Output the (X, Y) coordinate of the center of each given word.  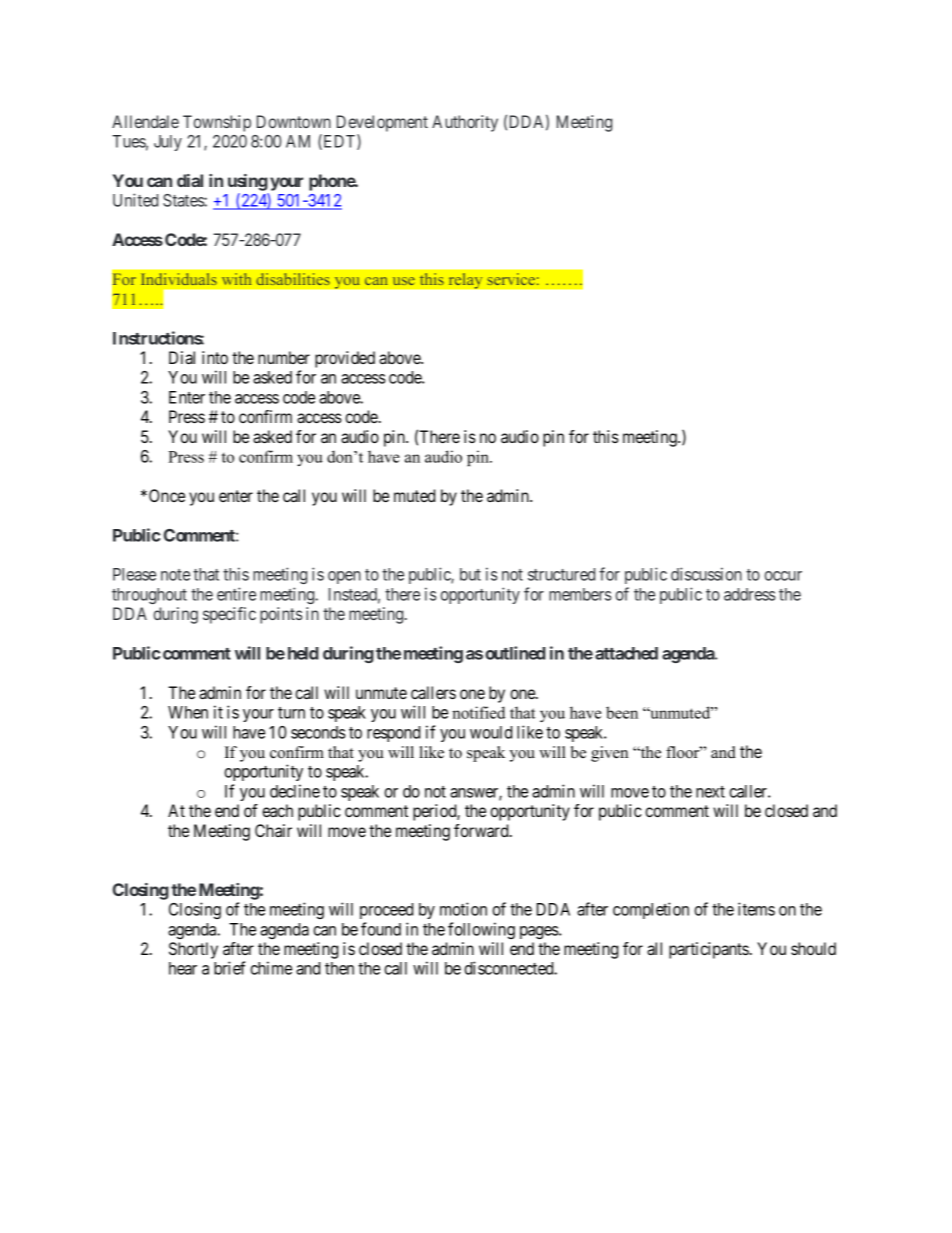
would (491, 732)
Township (217, 123)
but (470, 574)
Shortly (193, 950)
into (215, 357)
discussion (706, 574)
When (188, 712)
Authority (465, 123)
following (481, 930)
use (404, 281)
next (710, 792)
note (175, 575)
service (511, 279)
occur (783, 576)
